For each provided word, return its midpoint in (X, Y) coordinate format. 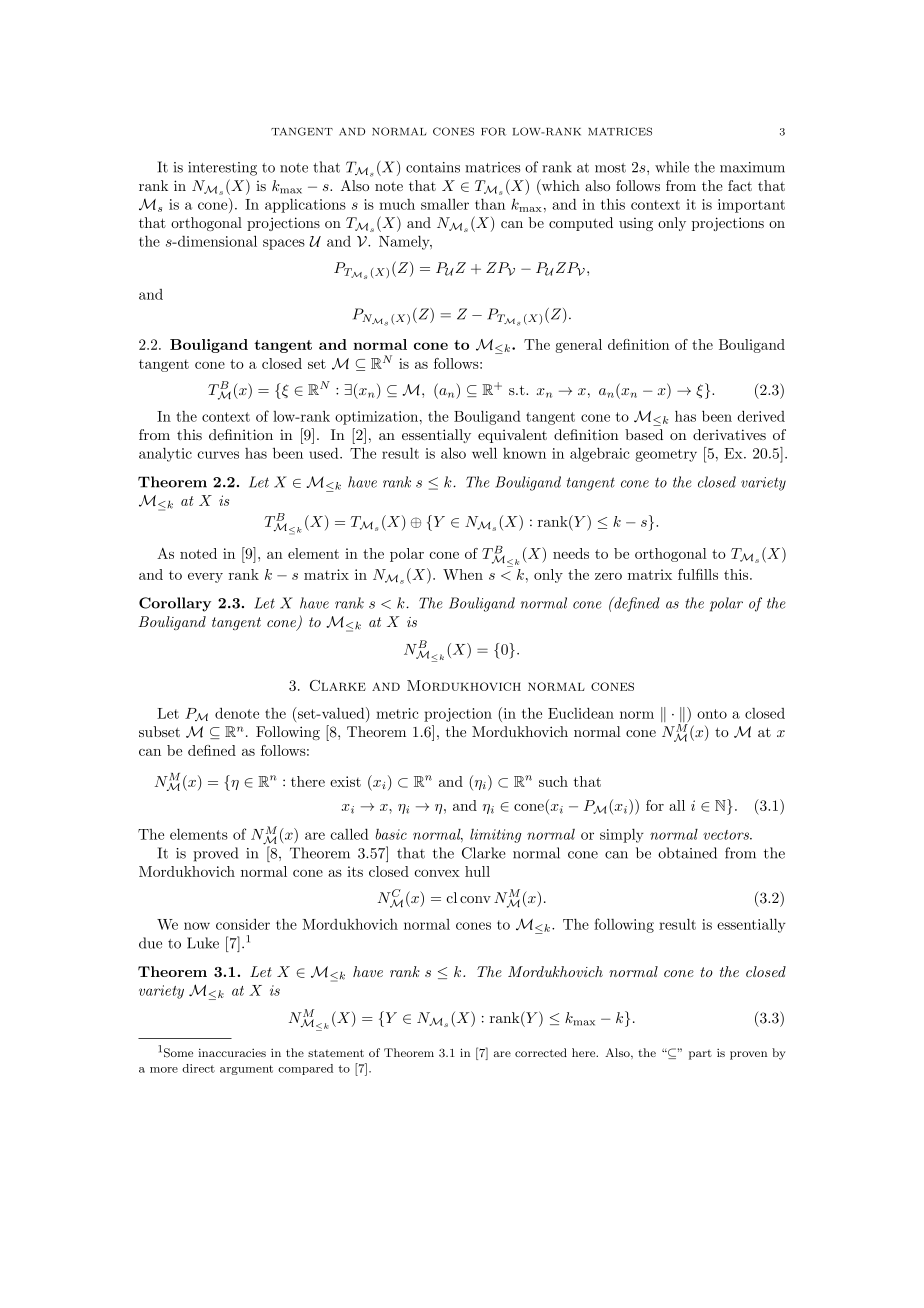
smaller (445, 204)
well (484, 453)
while (672, 167)
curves (218, 455)
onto (712, 714)
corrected (541, 1052)
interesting (222, 169)
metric (397, 713)
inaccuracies (232, 1052)
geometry (666, 455)
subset (159, 731)
